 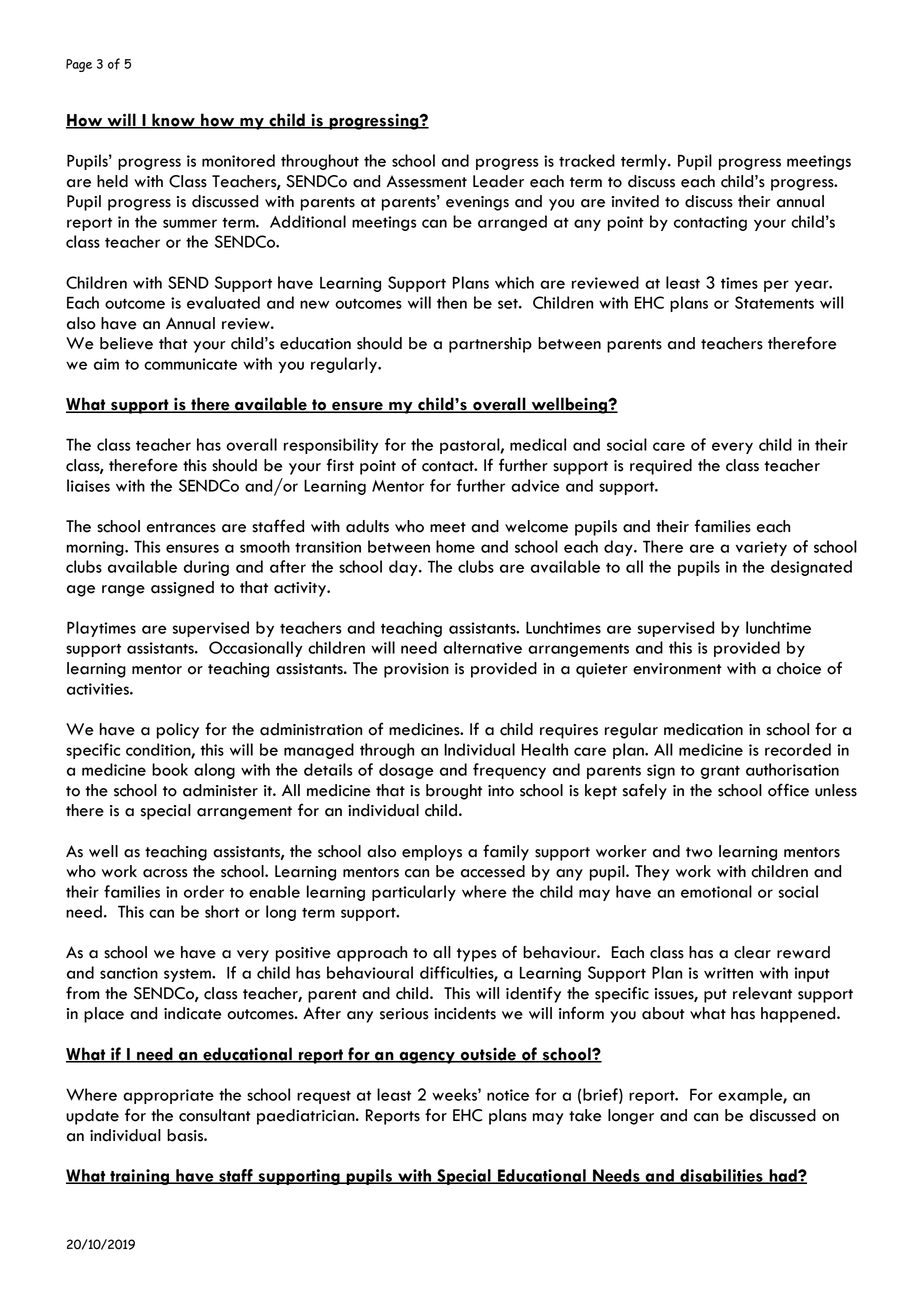 I want to click on required, so click(x=661, y=467).
